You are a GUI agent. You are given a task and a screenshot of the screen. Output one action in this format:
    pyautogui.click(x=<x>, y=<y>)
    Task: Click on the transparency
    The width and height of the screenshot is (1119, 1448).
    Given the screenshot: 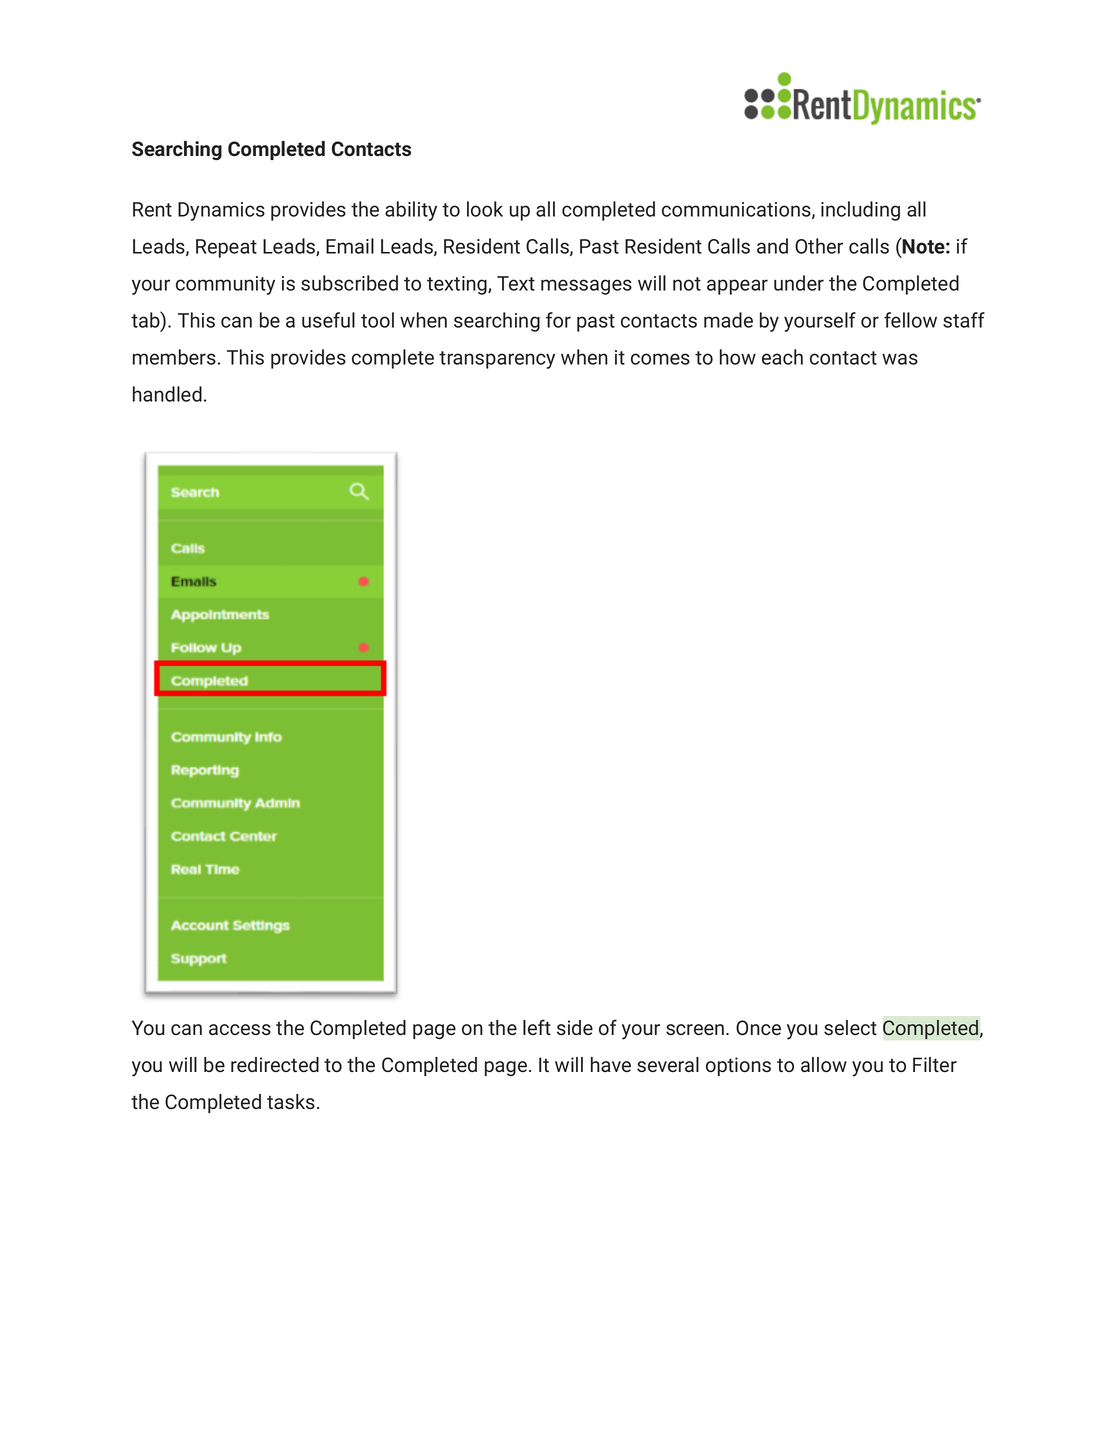 What is the action you would take?
    pyautogui.click(x=497, y=360)
